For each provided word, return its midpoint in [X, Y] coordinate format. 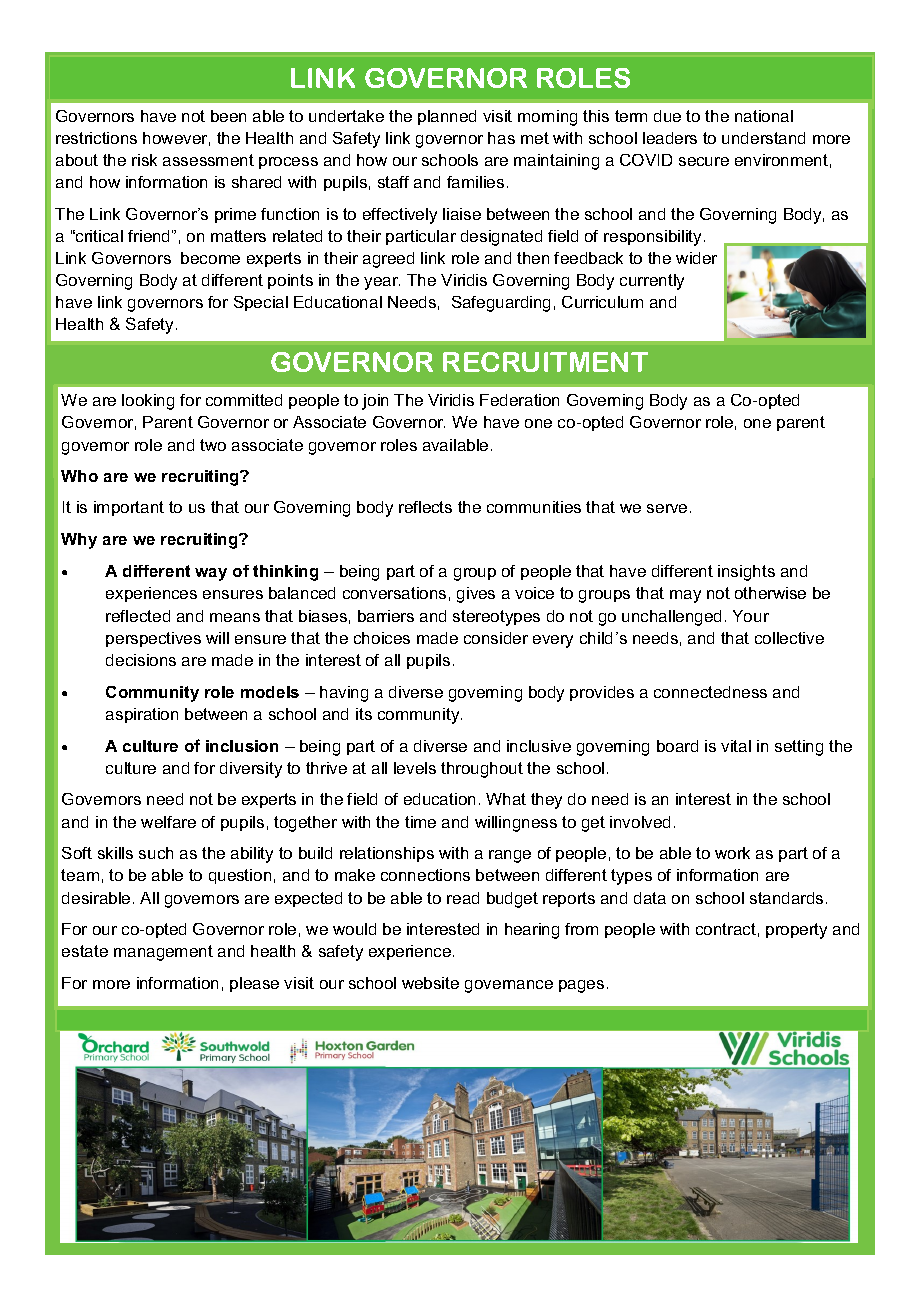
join [375, 402]
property [796, 931]
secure [704, 161]
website [430, 983]
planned [447, 117]
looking [148, 402]
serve [667, 508]
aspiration [142, 715]
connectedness [710, 692]
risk [144, 160]
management [163, 953]
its [364, 714]
